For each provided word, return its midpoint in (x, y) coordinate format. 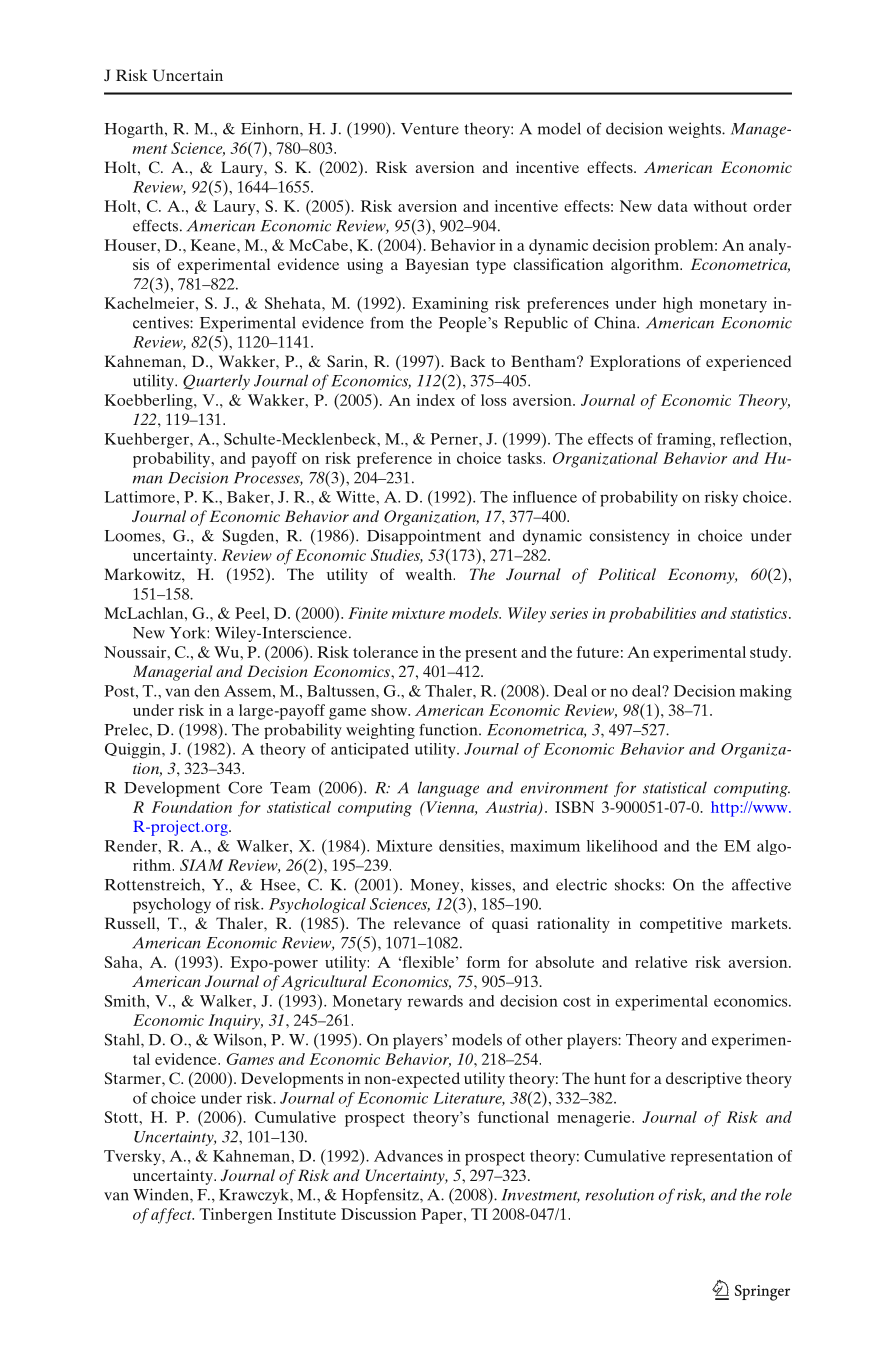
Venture (430, 129)
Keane (214, 245)
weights (695, 130)
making (766, 693)
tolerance (385, 652)
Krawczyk (255, 1196)
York (189, 632)
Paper (443, 1216)
